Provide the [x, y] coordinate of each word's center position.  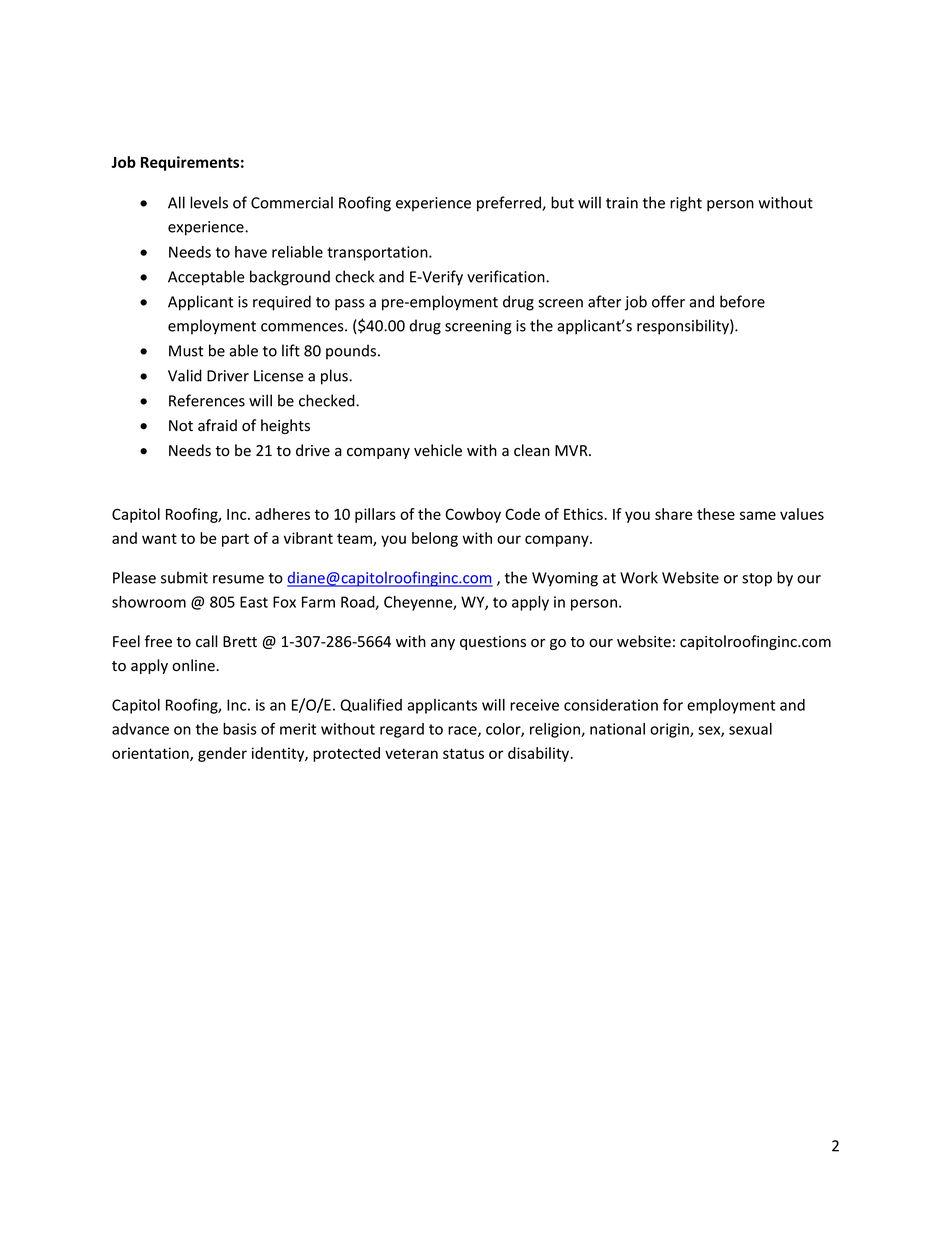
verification [507, 276]
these [716, 514]
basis [240, 729]
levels [209, 202]
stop [757, 580]
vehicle [438, 450]
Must [186, 351]
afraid [217, 425]
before [742, 301]
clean [532, 450]
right [686, 204]
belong [435, 539]
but [562, 202]
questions [493, 643]
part [235, 540]
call [206, 641]
